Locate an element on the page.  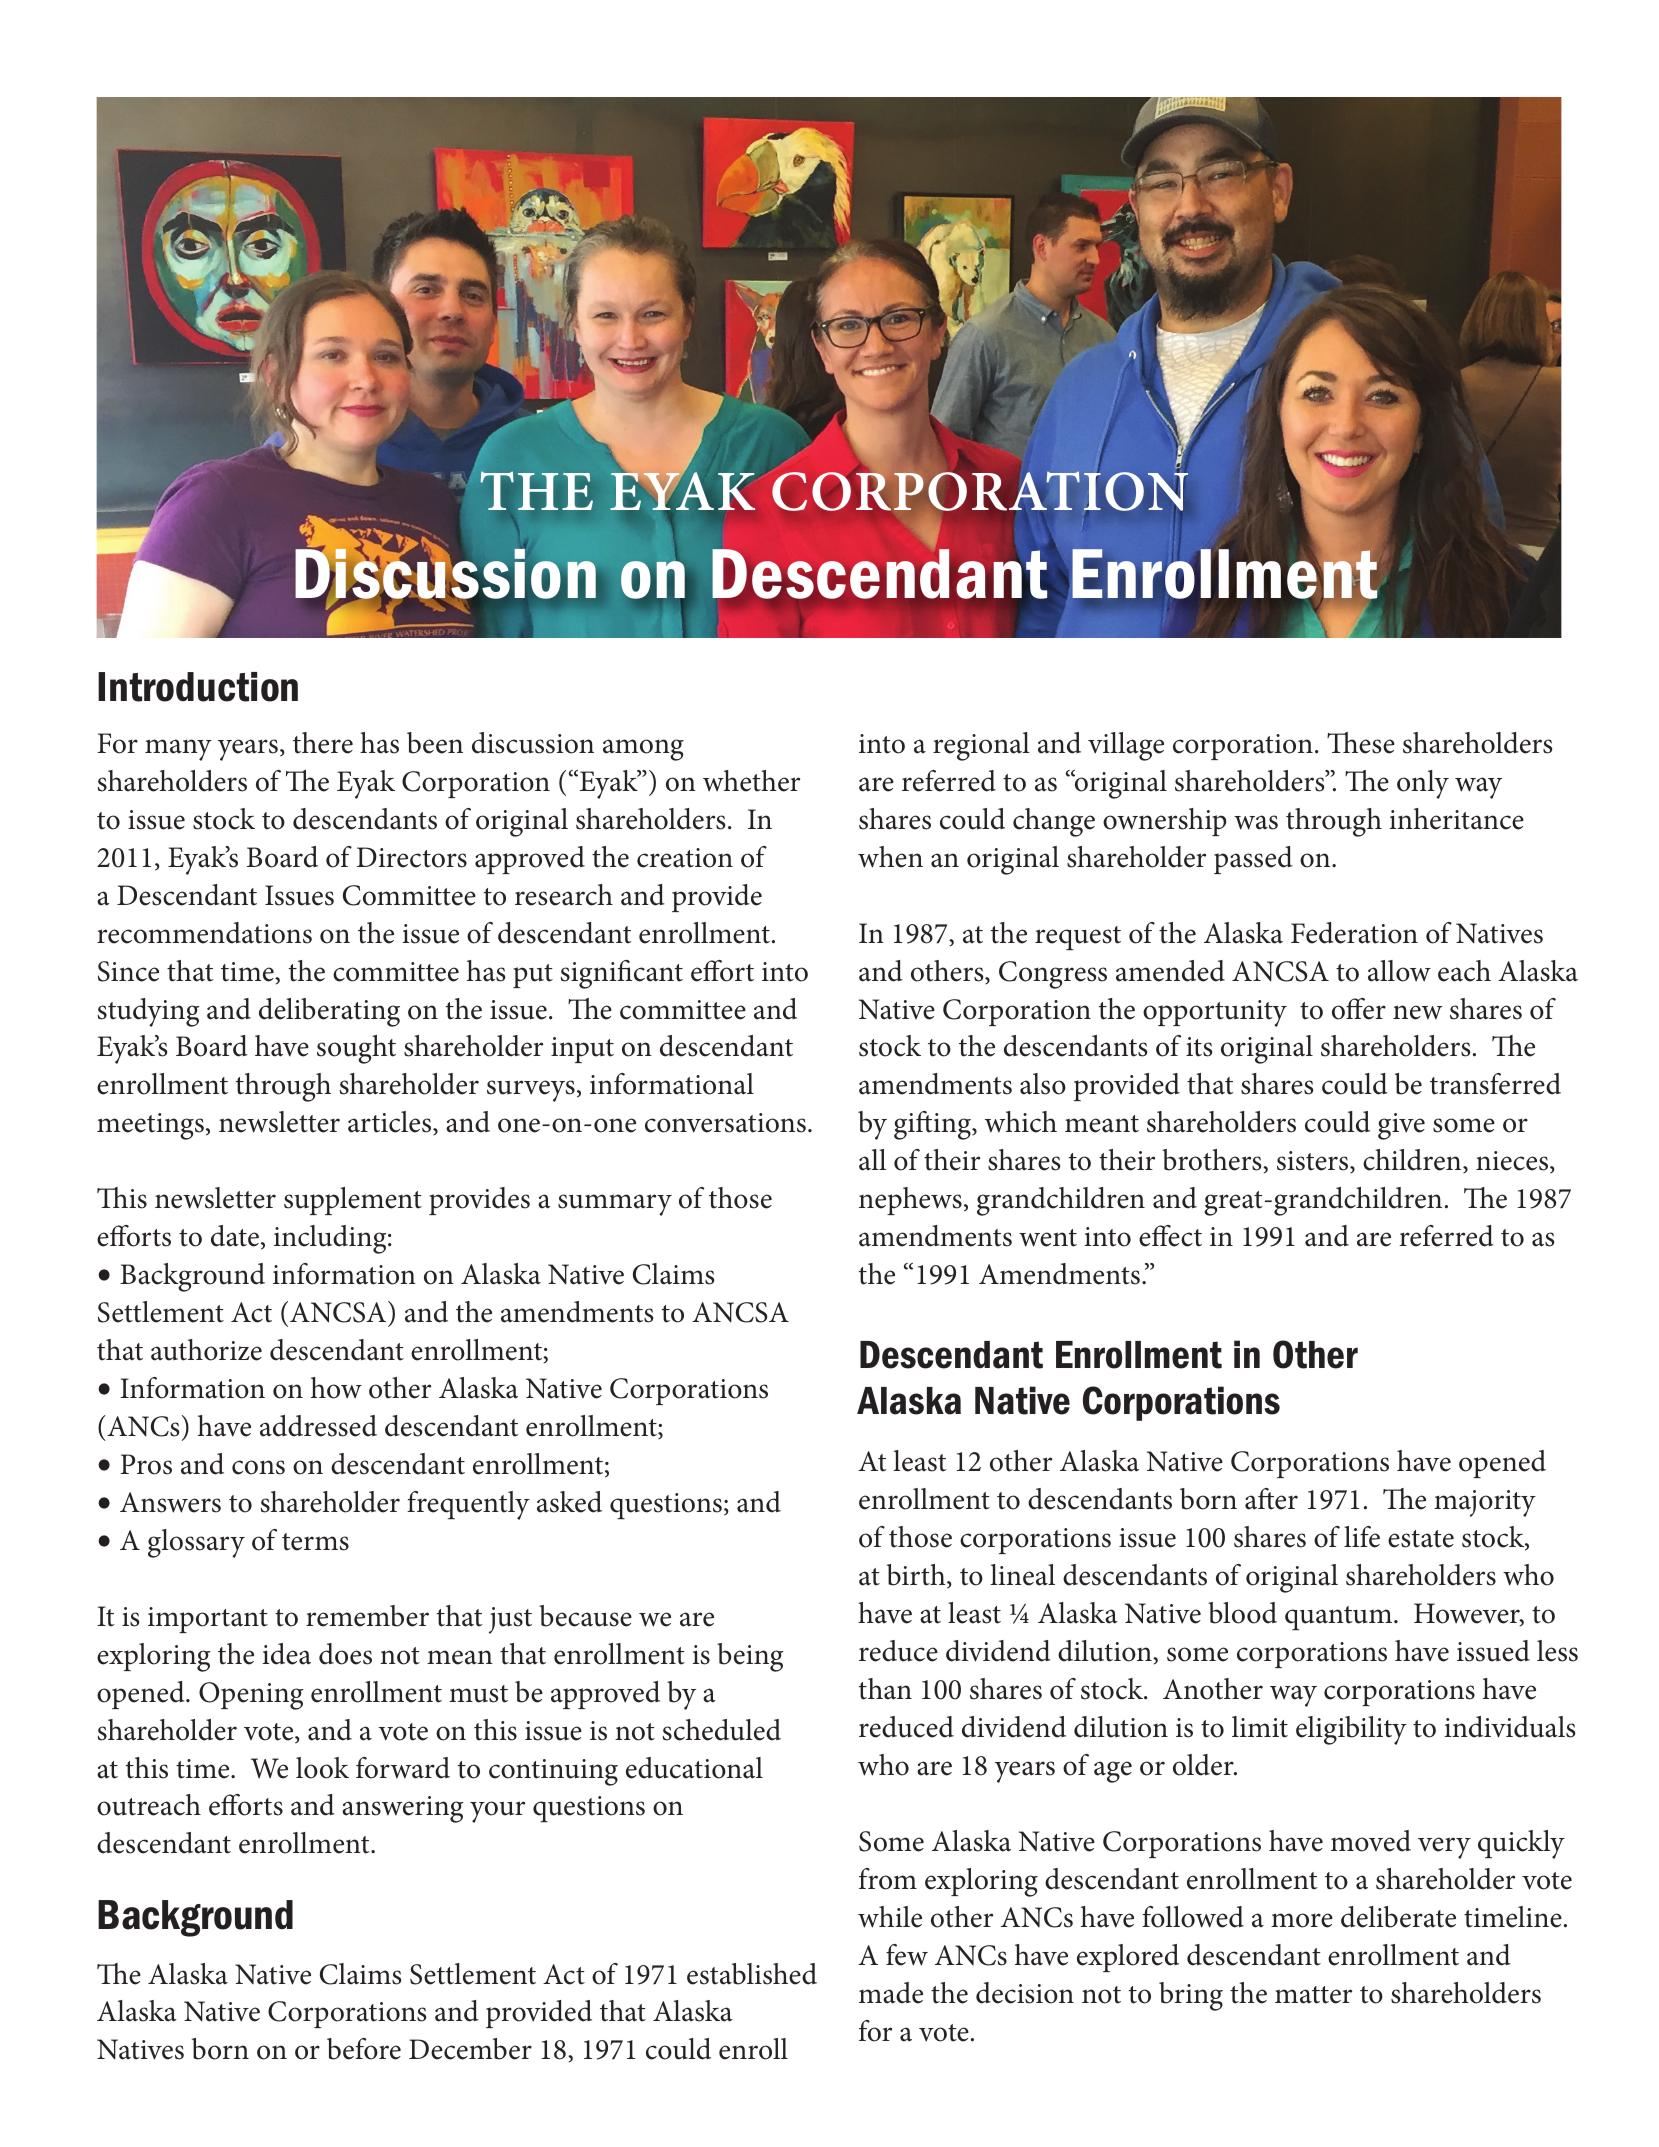
authorize is located at coordinates (206, 1350).
